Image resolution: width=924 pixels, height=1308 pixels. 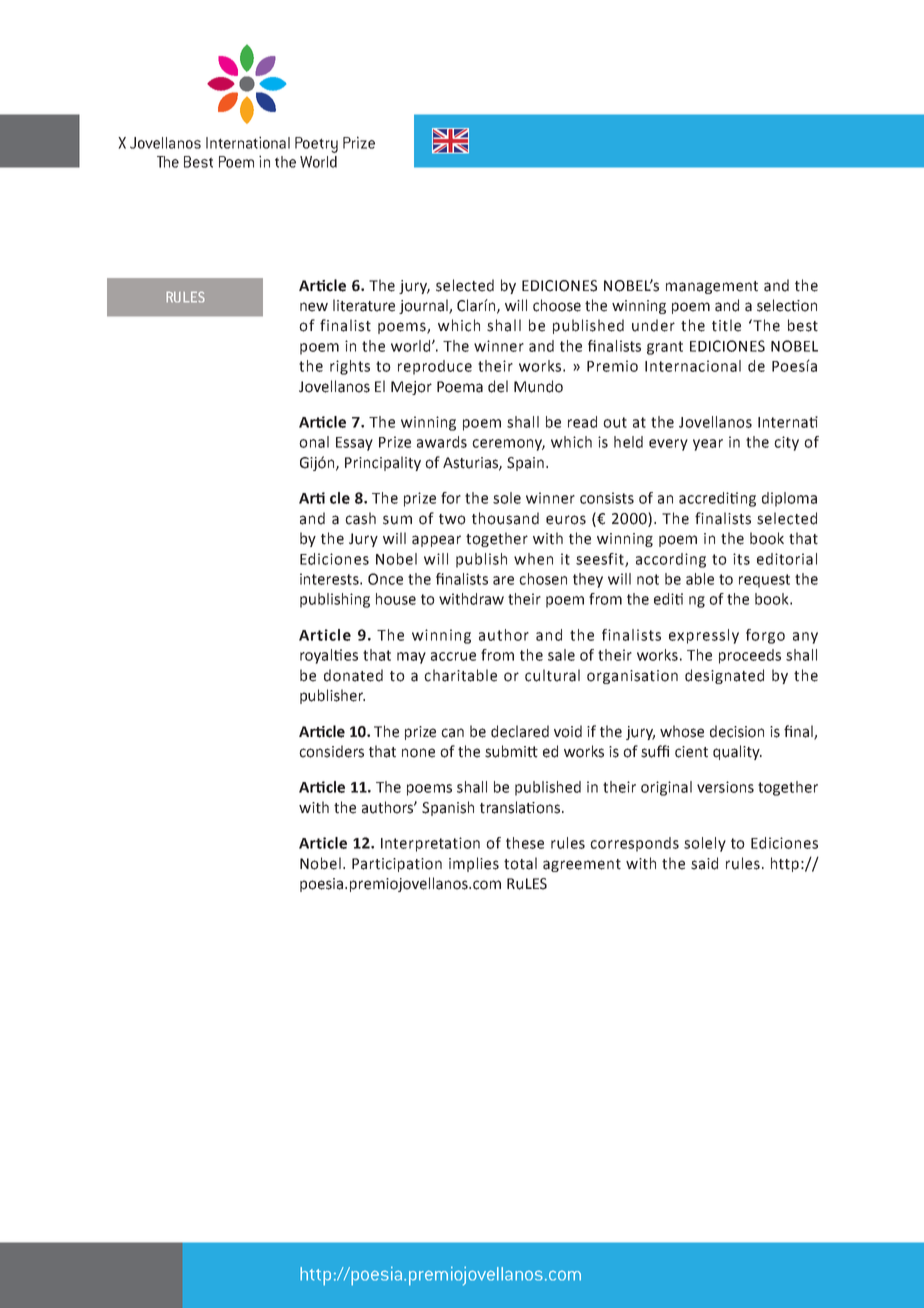 I want to click on euros, so click(x=566, y=520).
